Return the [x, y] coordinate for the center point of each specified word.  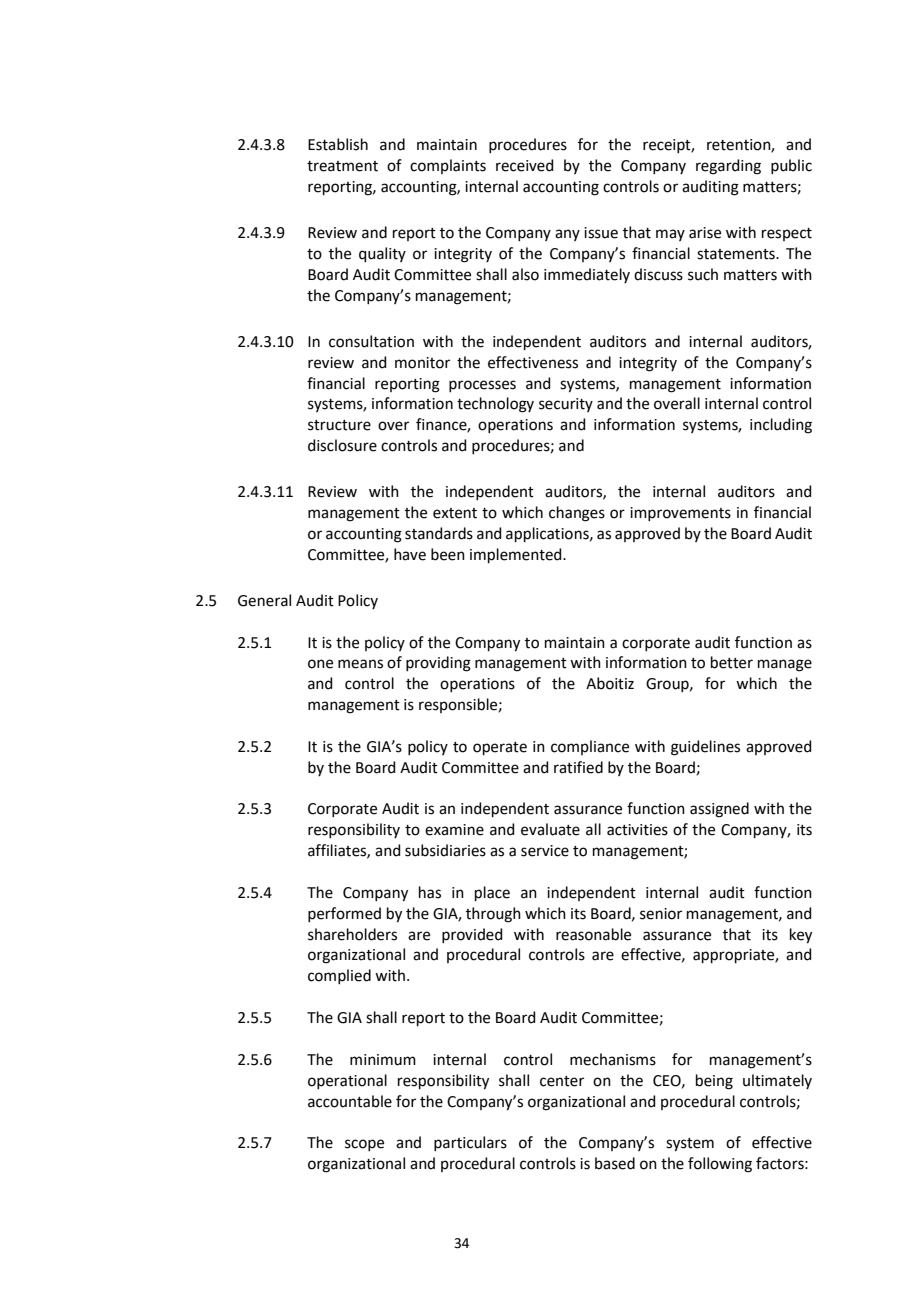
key [801, 936]
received [525, 165]
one [320, 664]
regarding [728, 167]
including [781, 426]
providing [438, 664]
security [566, 405]
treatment [342, 166]
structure [339, 425]
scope [364, 1145]
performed [344, 914]
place [492, 893]
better [732, 662]
